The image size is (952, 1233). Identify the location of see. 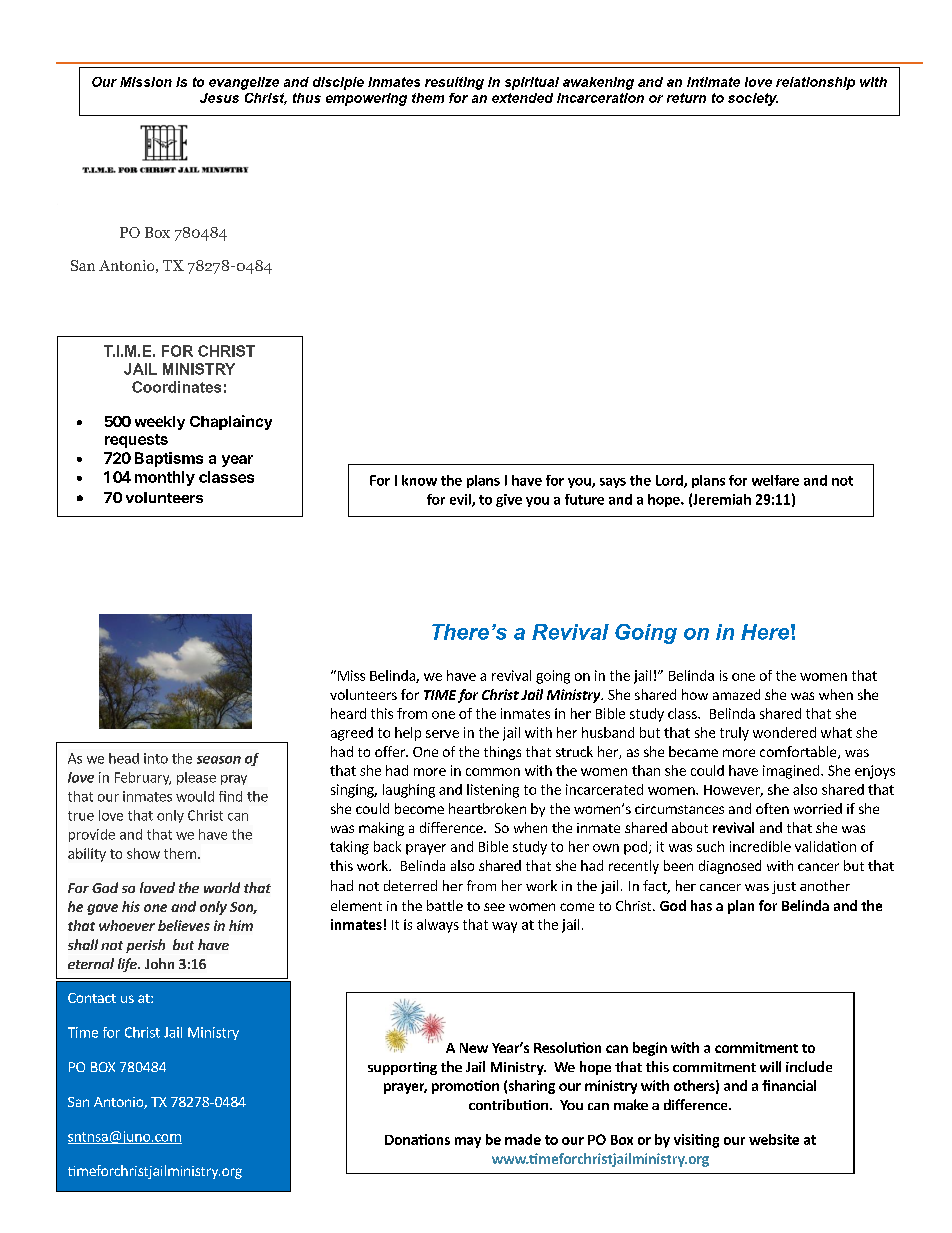
(494, 907).
